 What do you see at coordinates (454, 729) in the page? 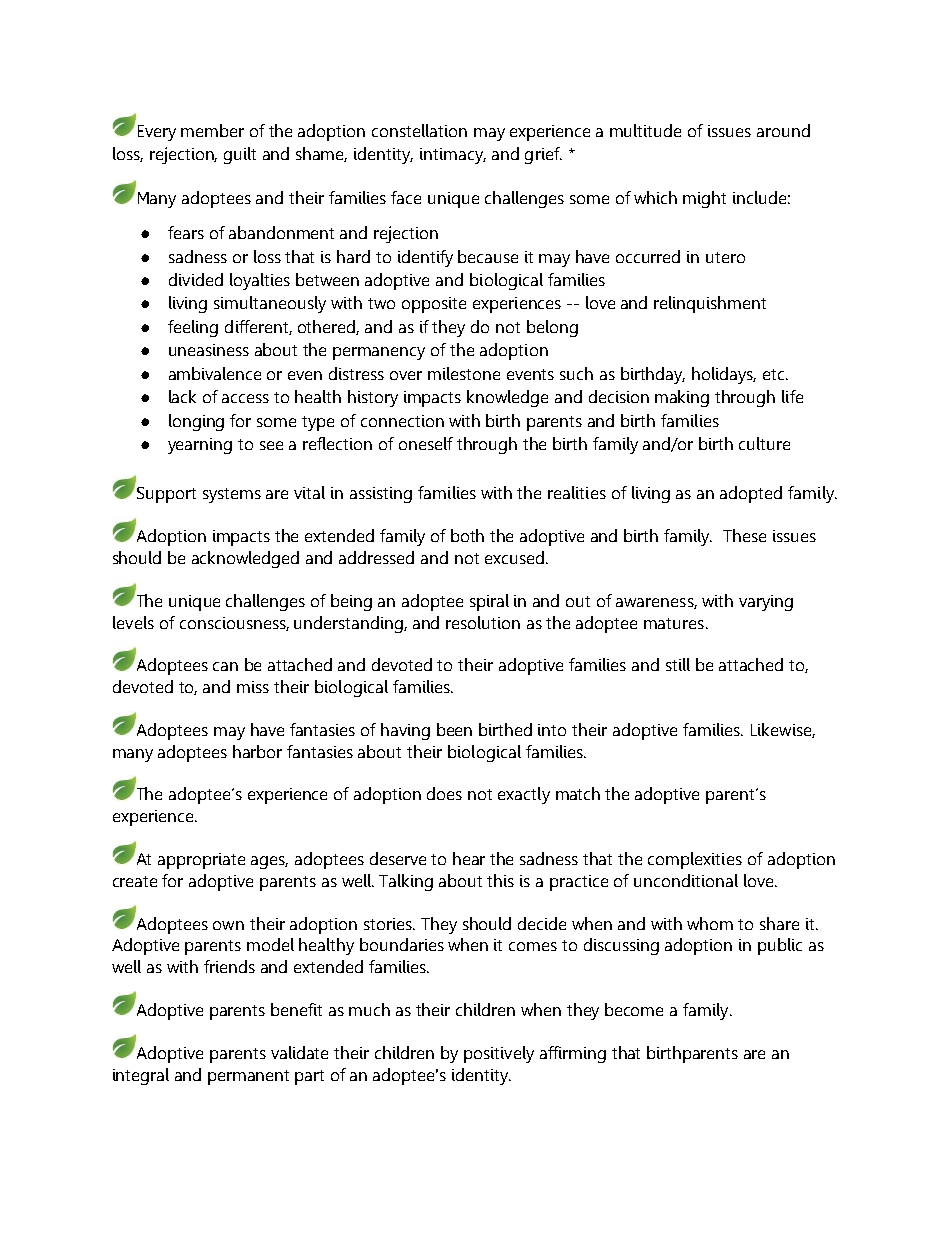
I see `been` at bounding box center [454, 729].
